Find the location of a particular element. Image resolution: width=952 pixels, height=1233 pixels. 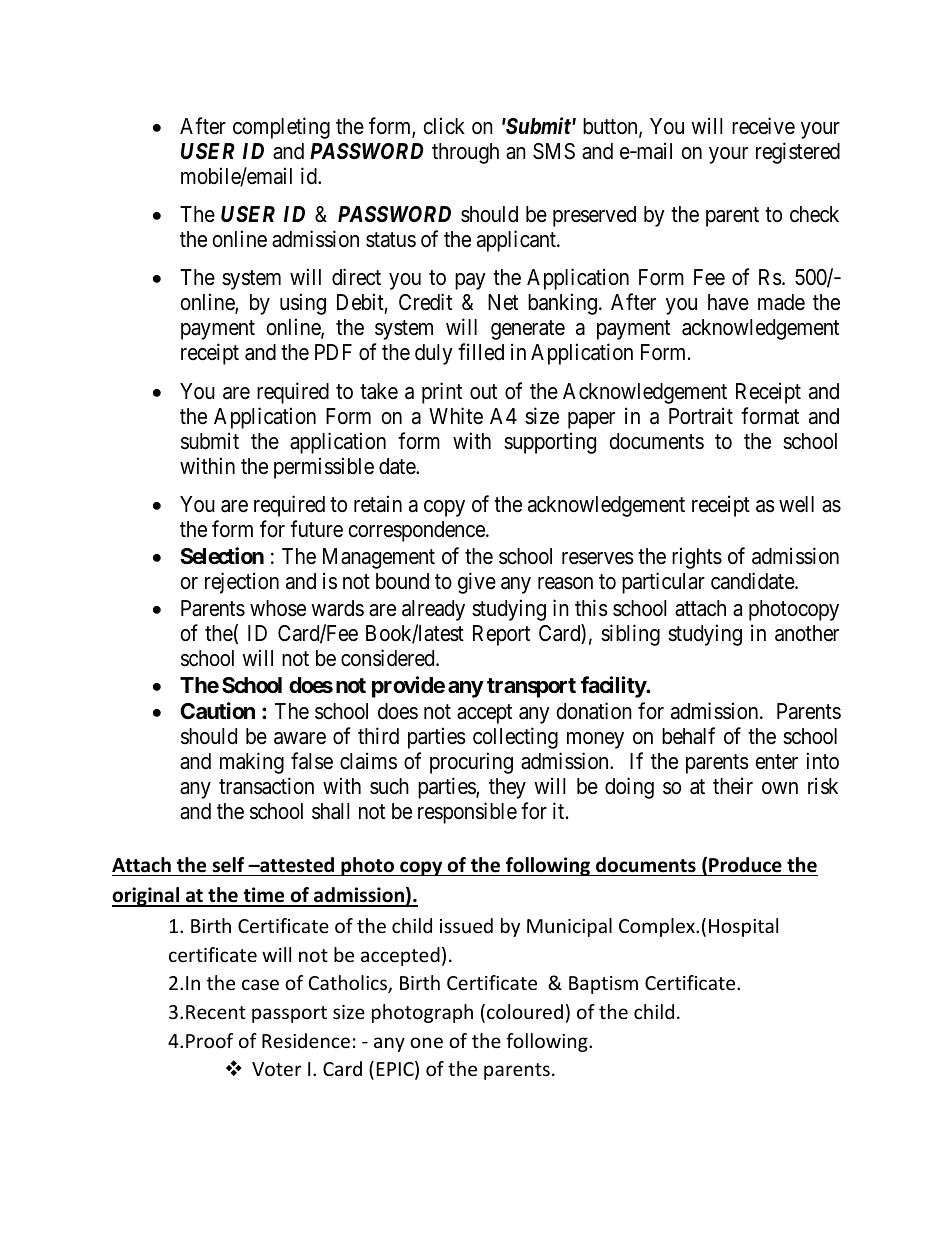

completing is located at coordinates (281, 128).
